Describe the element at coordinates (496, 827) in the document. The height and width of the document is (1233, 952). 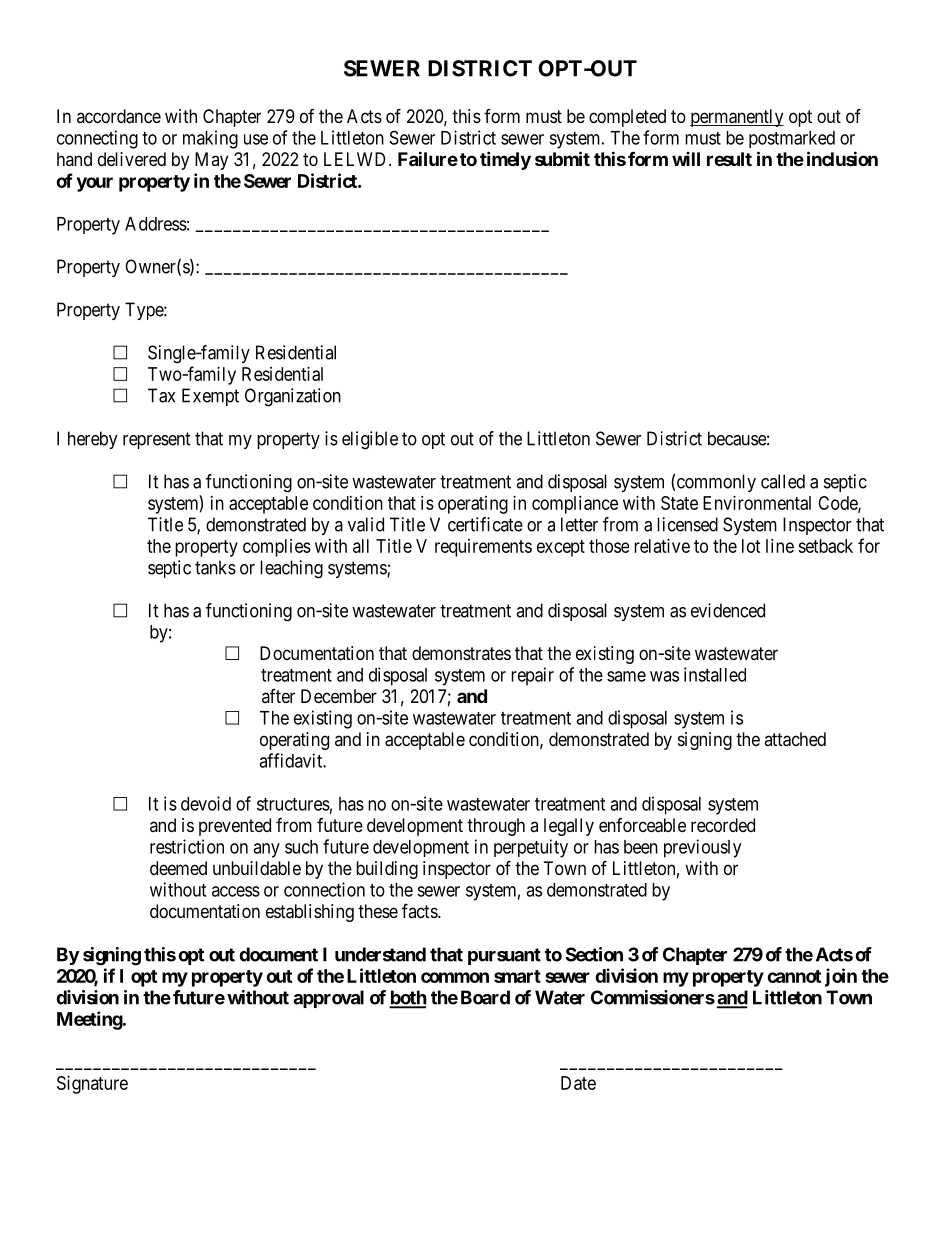
I see `through` at that location.
